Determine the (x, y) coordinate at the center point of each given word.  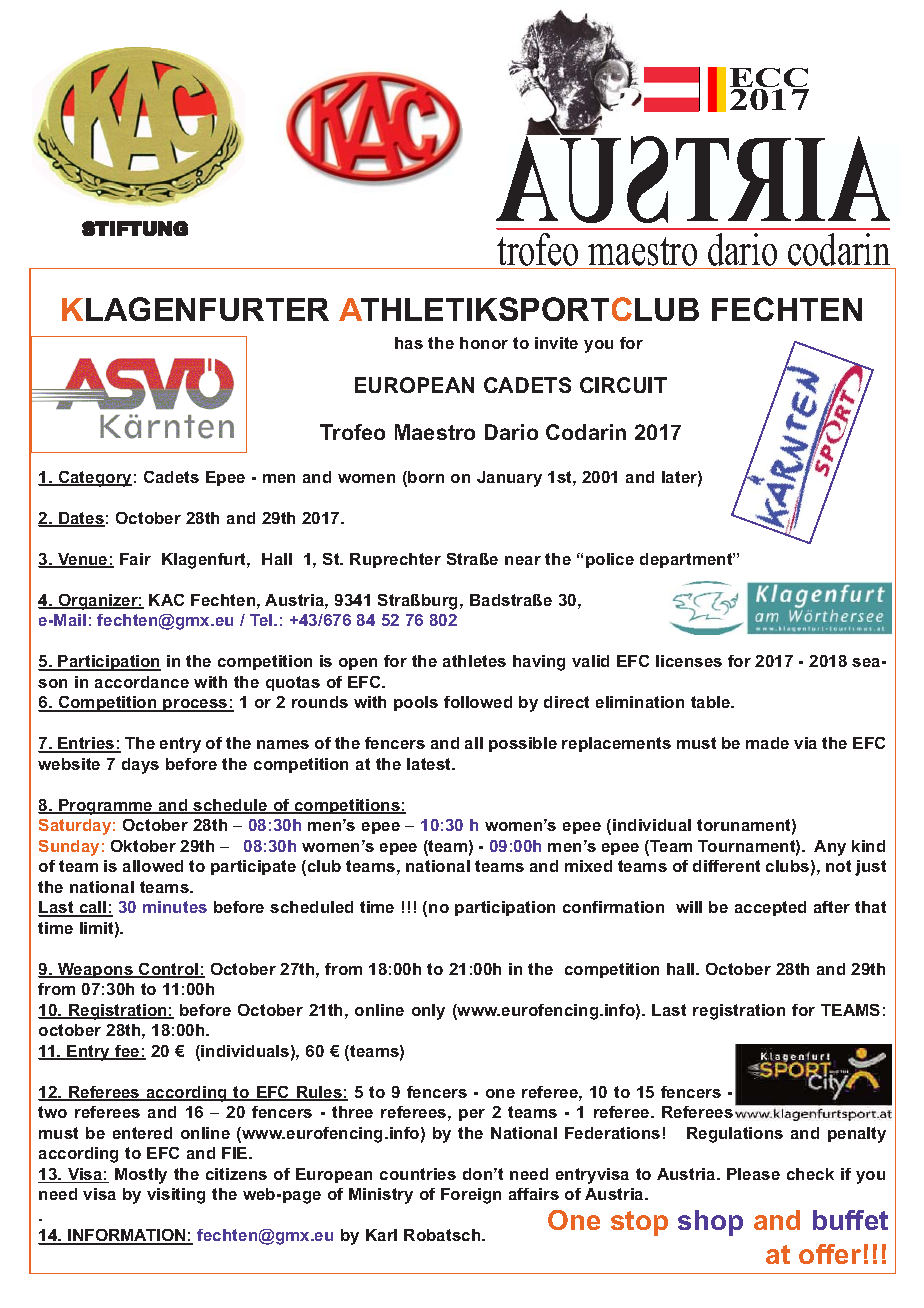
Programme (106, 807)
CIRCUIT (623, 385)
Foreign (471, 1196)
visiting (176, 1196)
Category (94, 479)
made (767, 743)
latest (430, 764)
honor (484, 343)
